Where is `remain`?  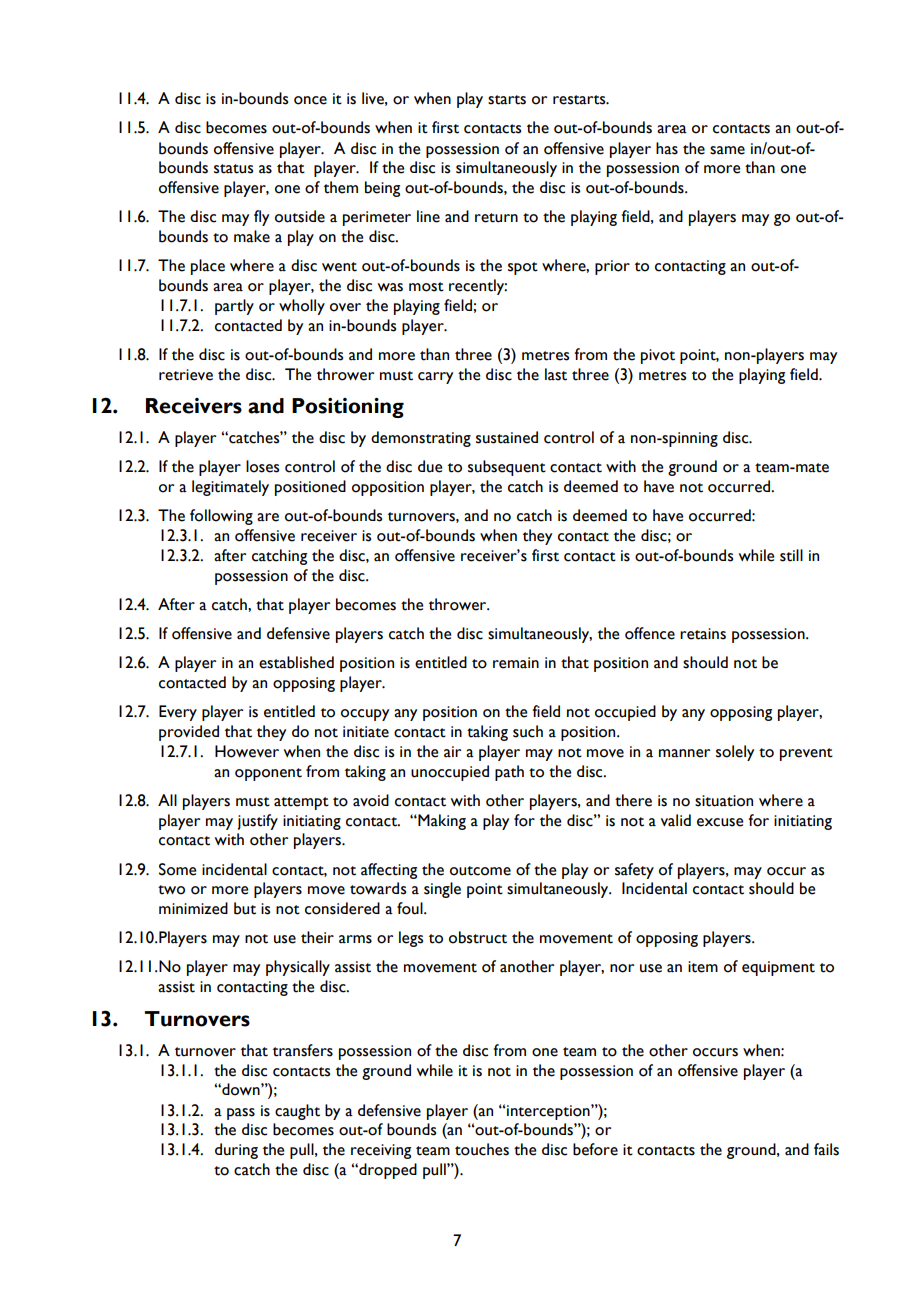 remain is located at coordinates (516, 663).
